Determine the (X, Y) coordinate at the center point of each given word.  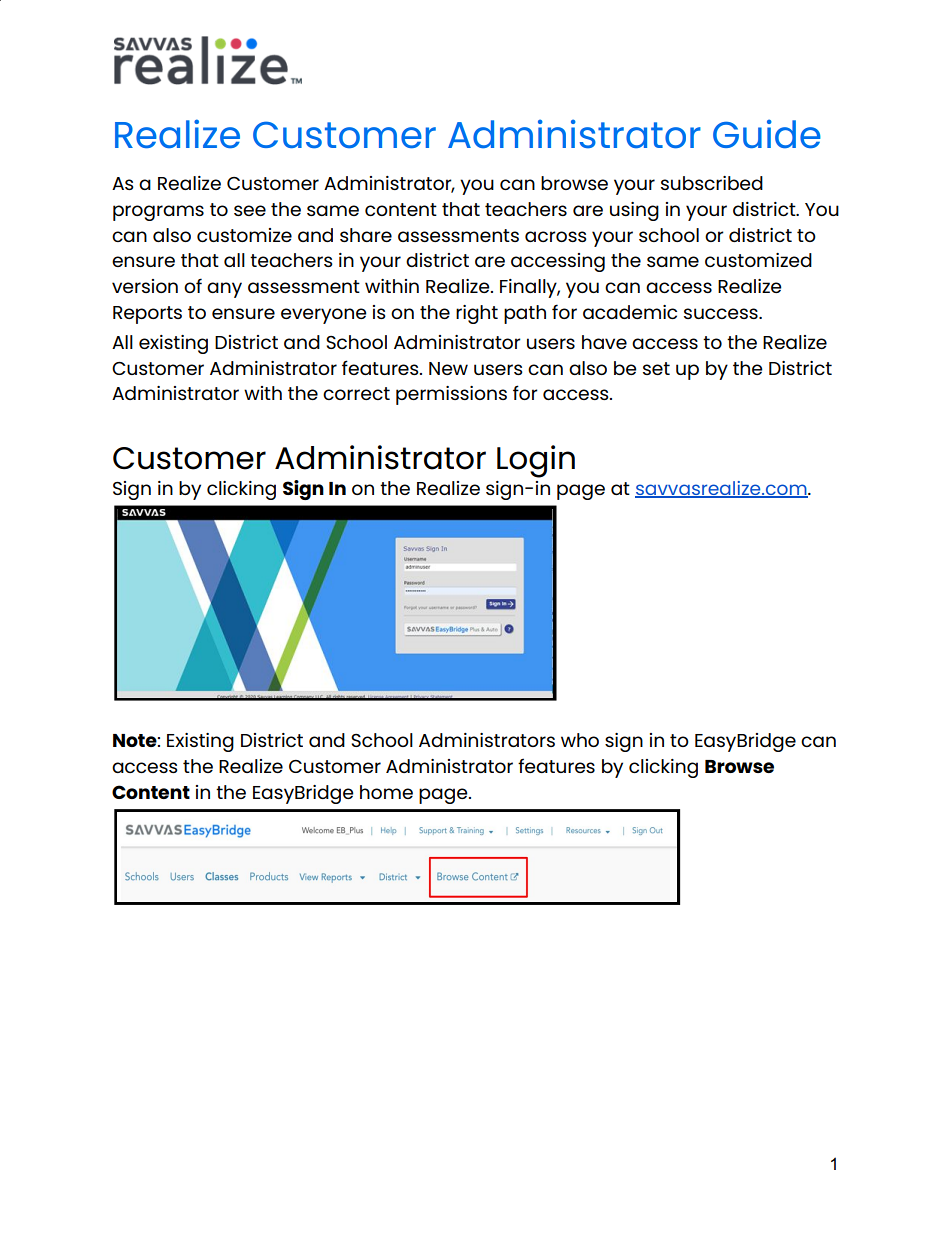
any (224, 290)
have (604, 342)
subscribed (712, 183)
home (386, 792)
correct (356, 393)
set (656, 368)
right (477, 314)
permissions (451, 395)
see (250, 210)
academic (630, 312)
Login (536, 461)
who (580, 740)
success (722, 313)
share (366, 235)
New (448, 368)
